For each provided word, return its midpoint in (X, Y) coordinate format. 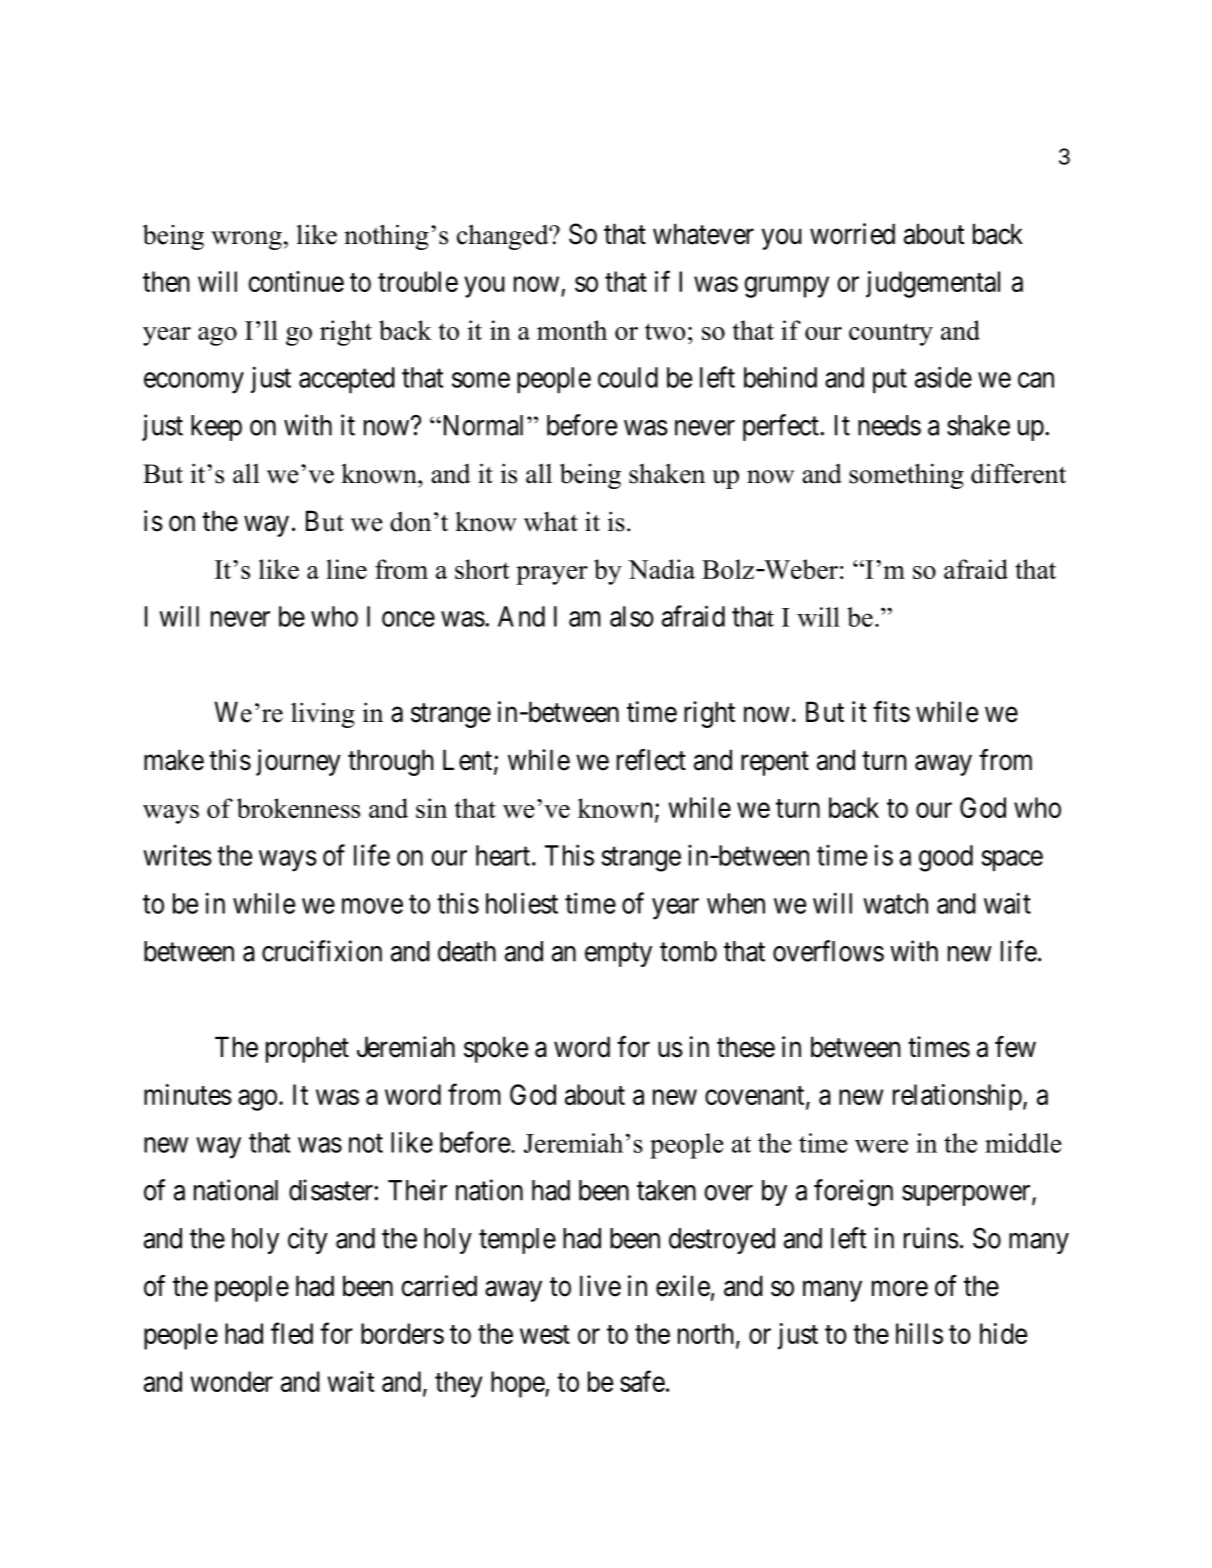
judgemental (933, 284)
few (1015, 1047)
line (346, 569)
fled (292, 1333)
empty (618, 955)
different (1018, 473)
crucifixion (322, 951)
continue (296, 281)
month (572, 330)
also (632, 616)
